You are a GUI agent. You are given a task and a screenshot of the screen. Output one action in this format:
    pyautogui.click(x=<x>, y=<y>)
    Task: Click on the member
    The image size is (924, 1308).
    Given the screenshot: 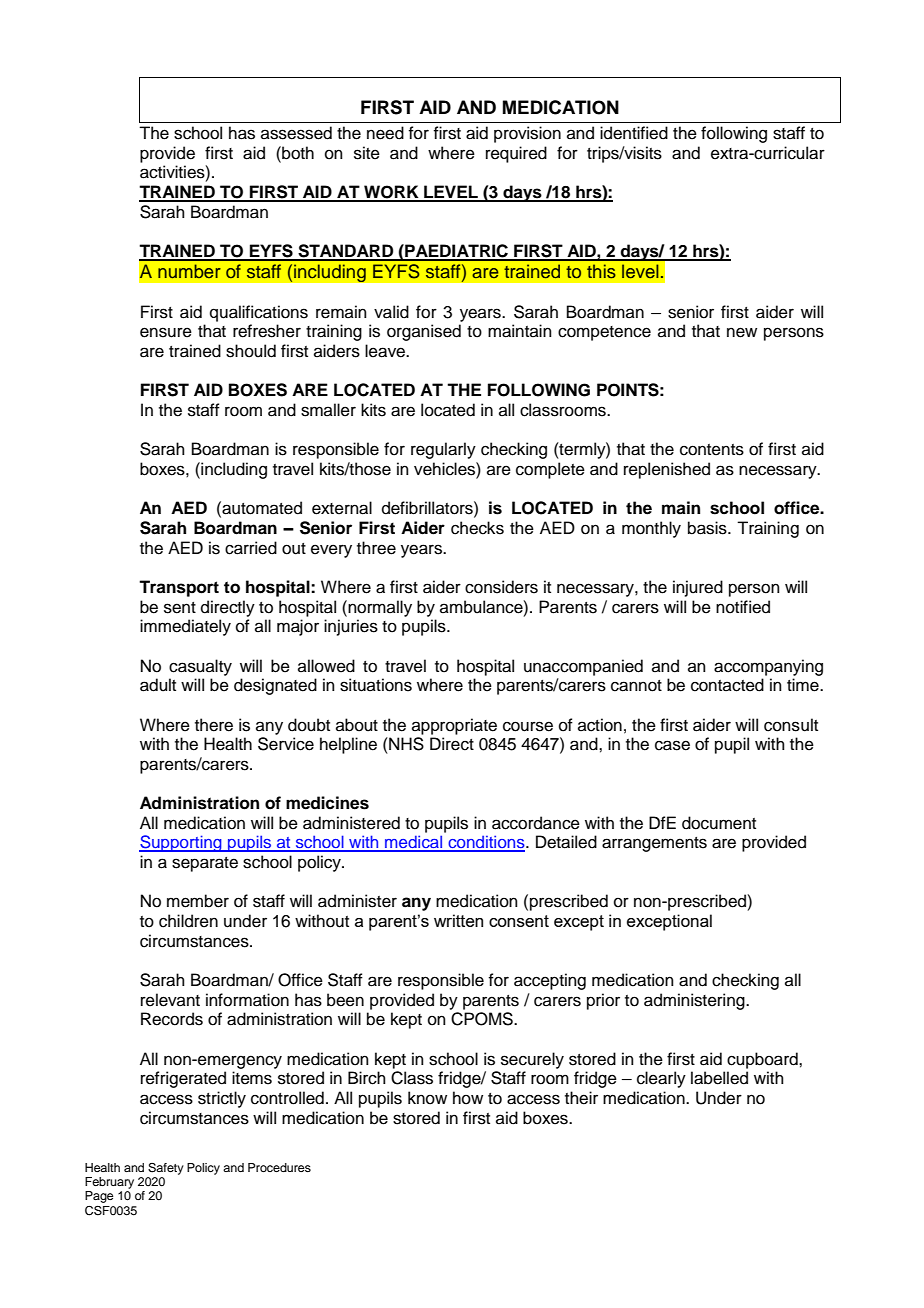 What is the action you would take?
    pyautogui.click(x=198, y=901)
